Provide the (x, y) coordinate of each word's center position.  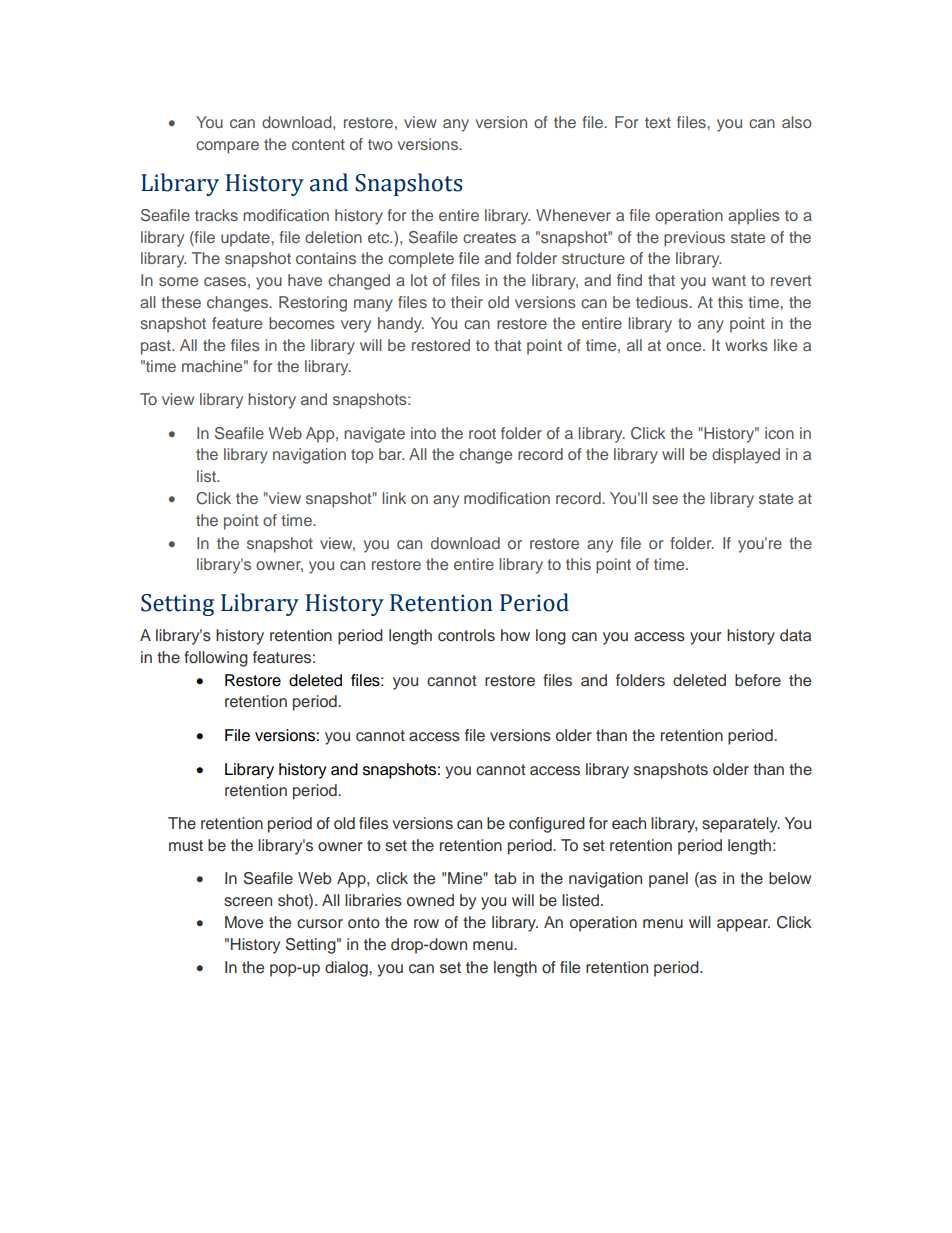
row (426, 923)
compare (227, 147)
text (658, 122)
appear (743, 925)
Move (244, 922)
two (380, 144)
